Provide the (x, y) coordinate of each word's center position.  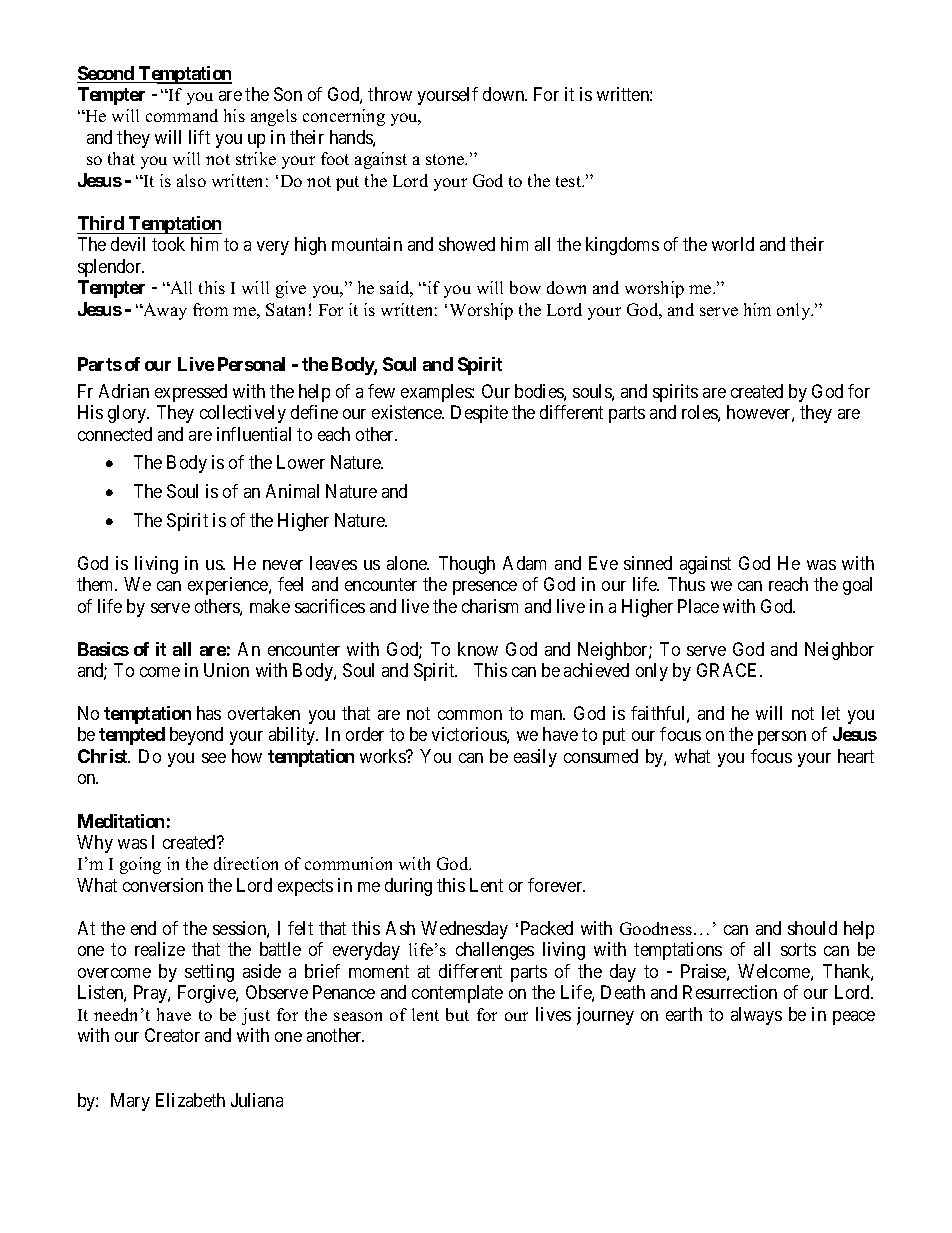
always (756, 1016)
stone (446, 159)
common (470, 715)
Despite (479, 414)
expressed (191, 393)
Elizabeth (190, 1100)
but (457, 1014)
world (733, 244)
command (182, 115)
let (831, 713)
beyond (196, 736)
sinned (648, 563)
